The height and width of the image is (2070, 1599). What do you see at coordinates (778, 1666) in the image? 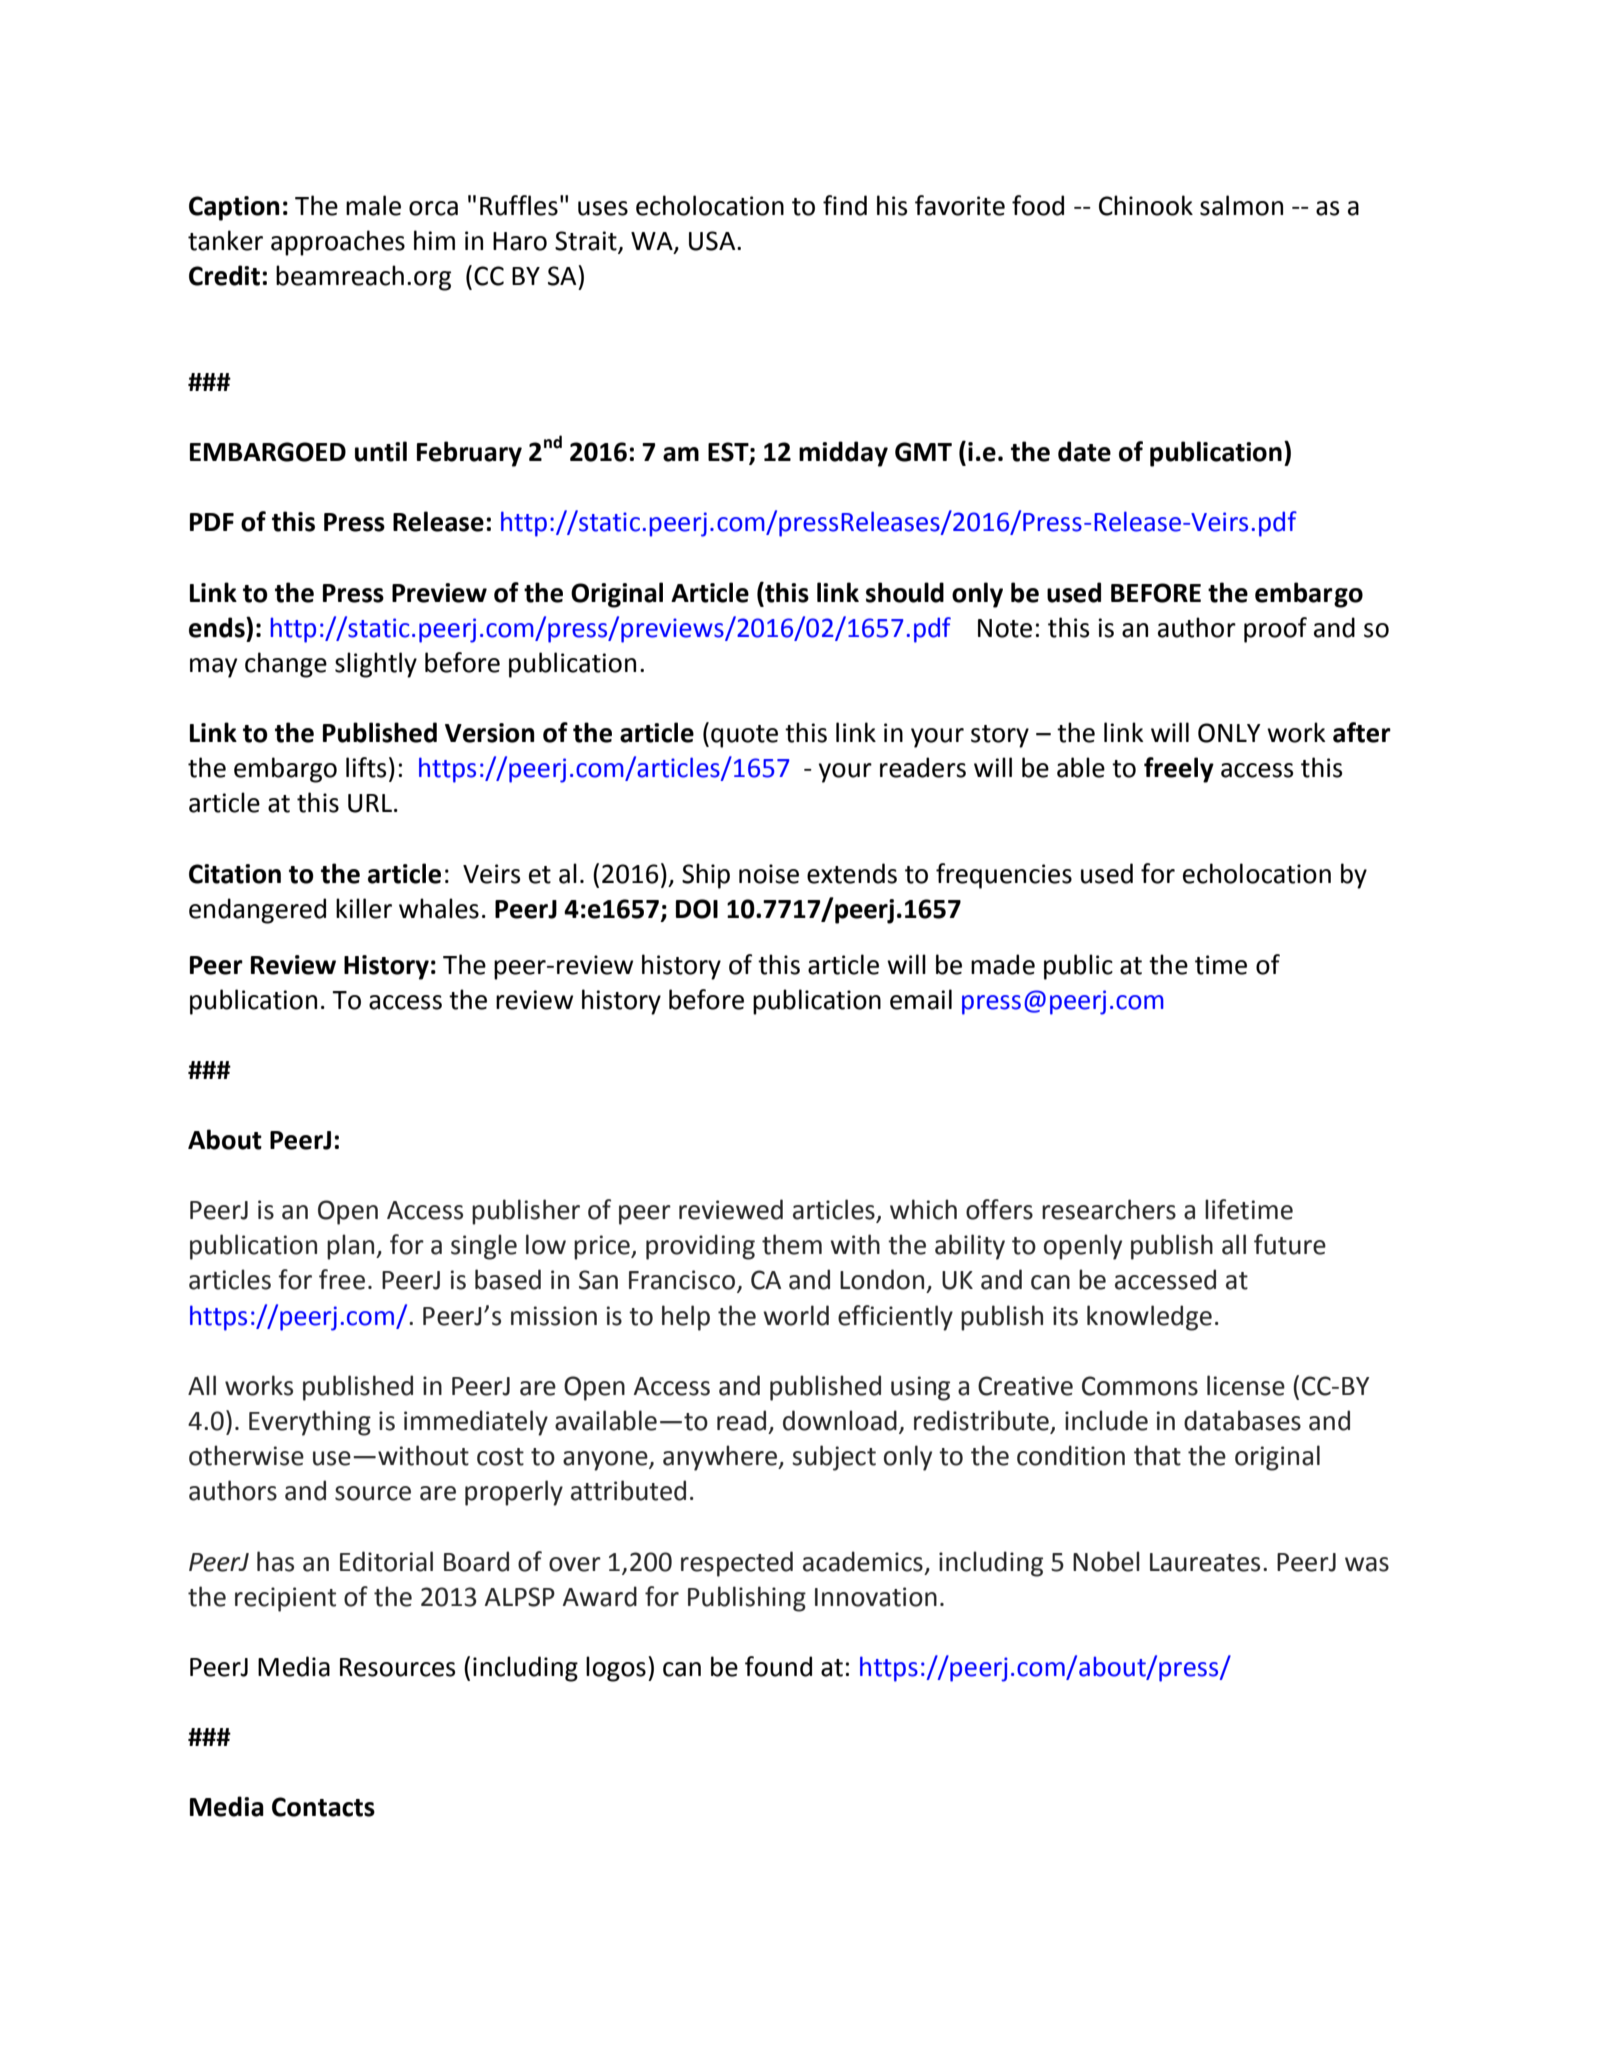
I see `found` at bounding box center [778, 1666].
